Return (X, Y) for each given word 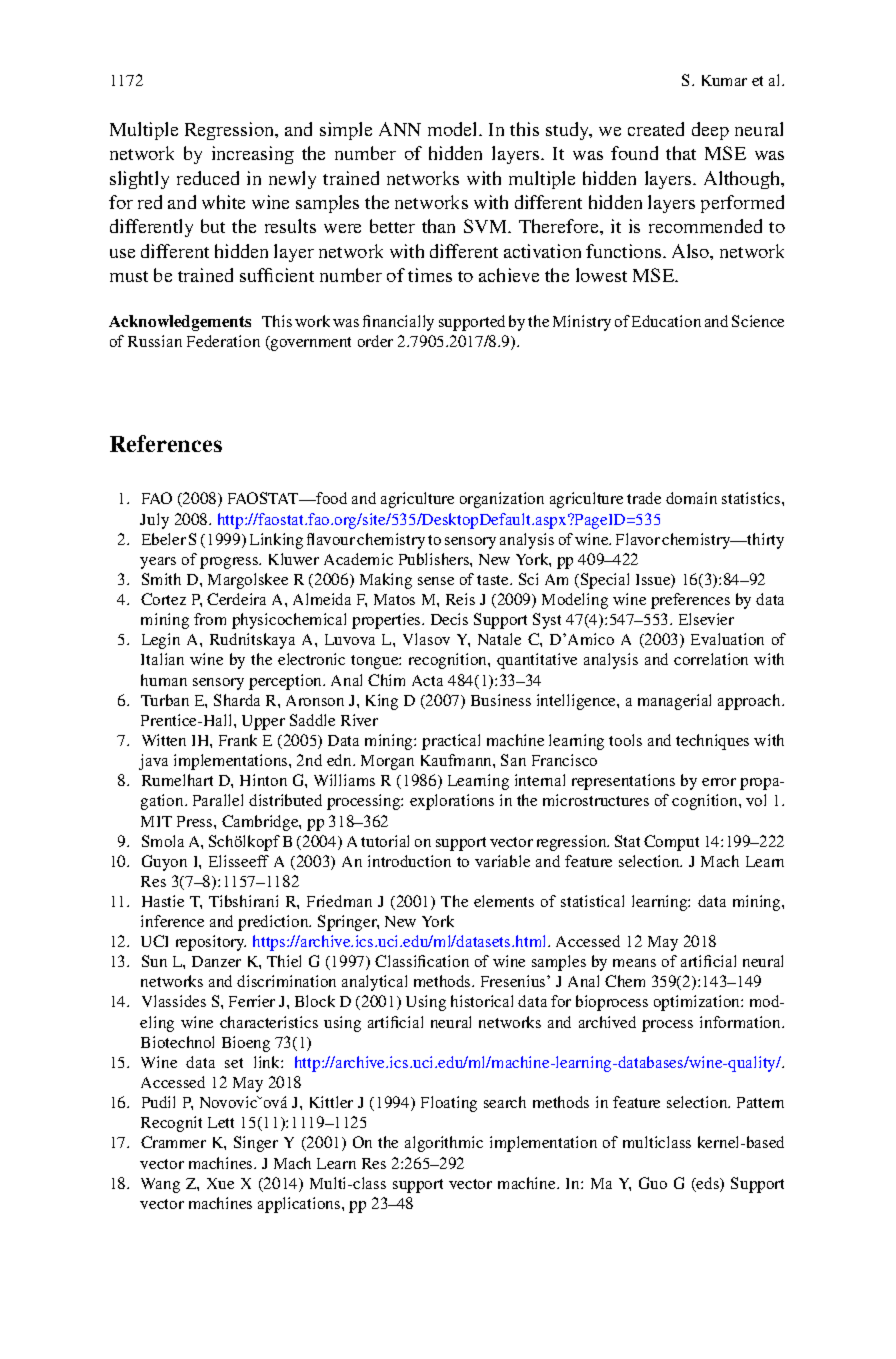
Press (196, 821)
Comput (671, 843)
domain (691, 498)
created (656, 129)
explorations (452, 802)
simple (346, 131)
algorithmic (444, 1144)
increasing (253, 155)
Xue (220, 1183)
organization (502, 500)
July (154, 521)
